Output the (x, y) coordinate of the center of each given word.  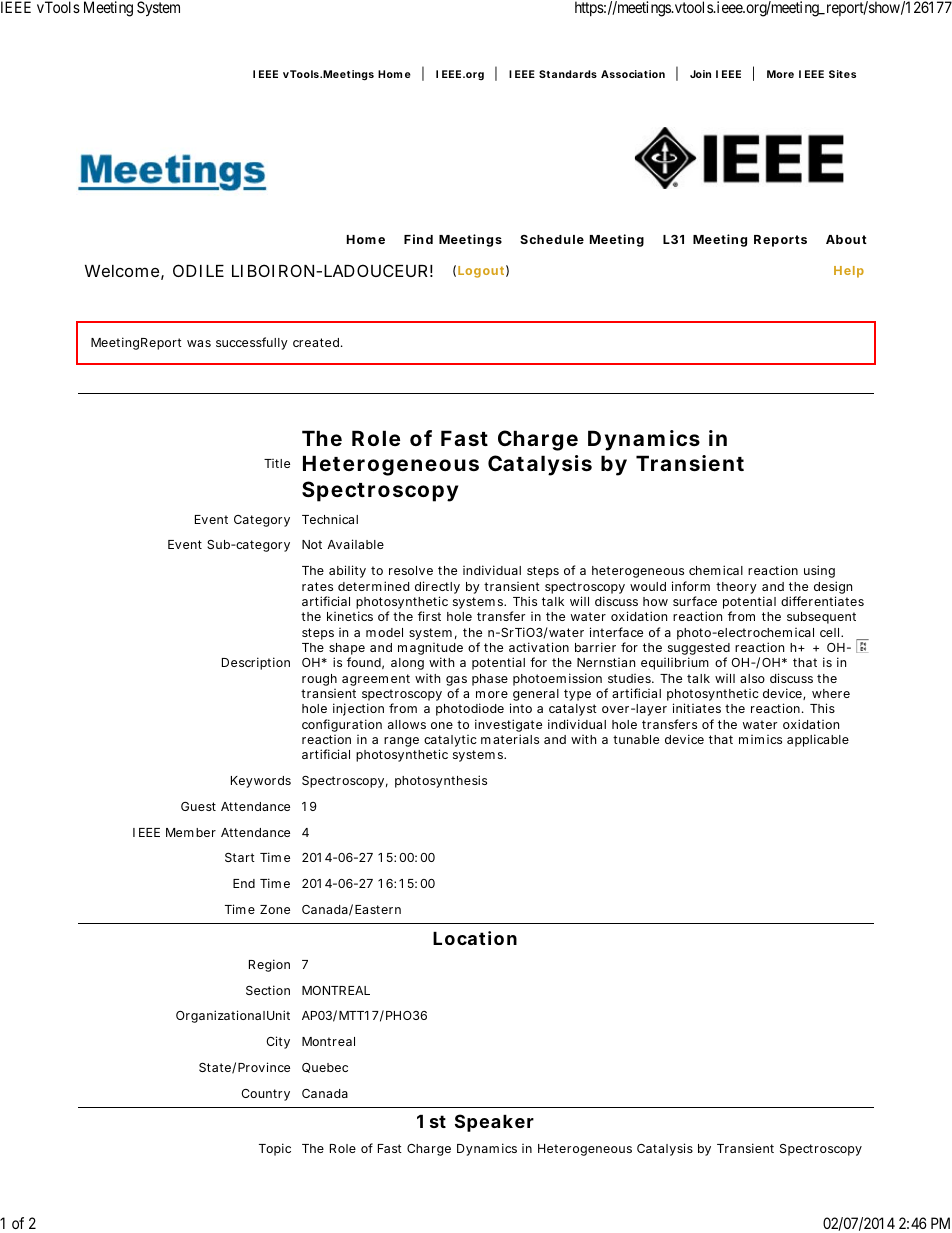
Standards (568, 74)
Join (700, 74)
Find (418, 239)
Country (265, 1095)
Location (475, 938)
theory (736, 588)
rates (317, 586)
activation (539, 647)
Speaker (494, 1123)
